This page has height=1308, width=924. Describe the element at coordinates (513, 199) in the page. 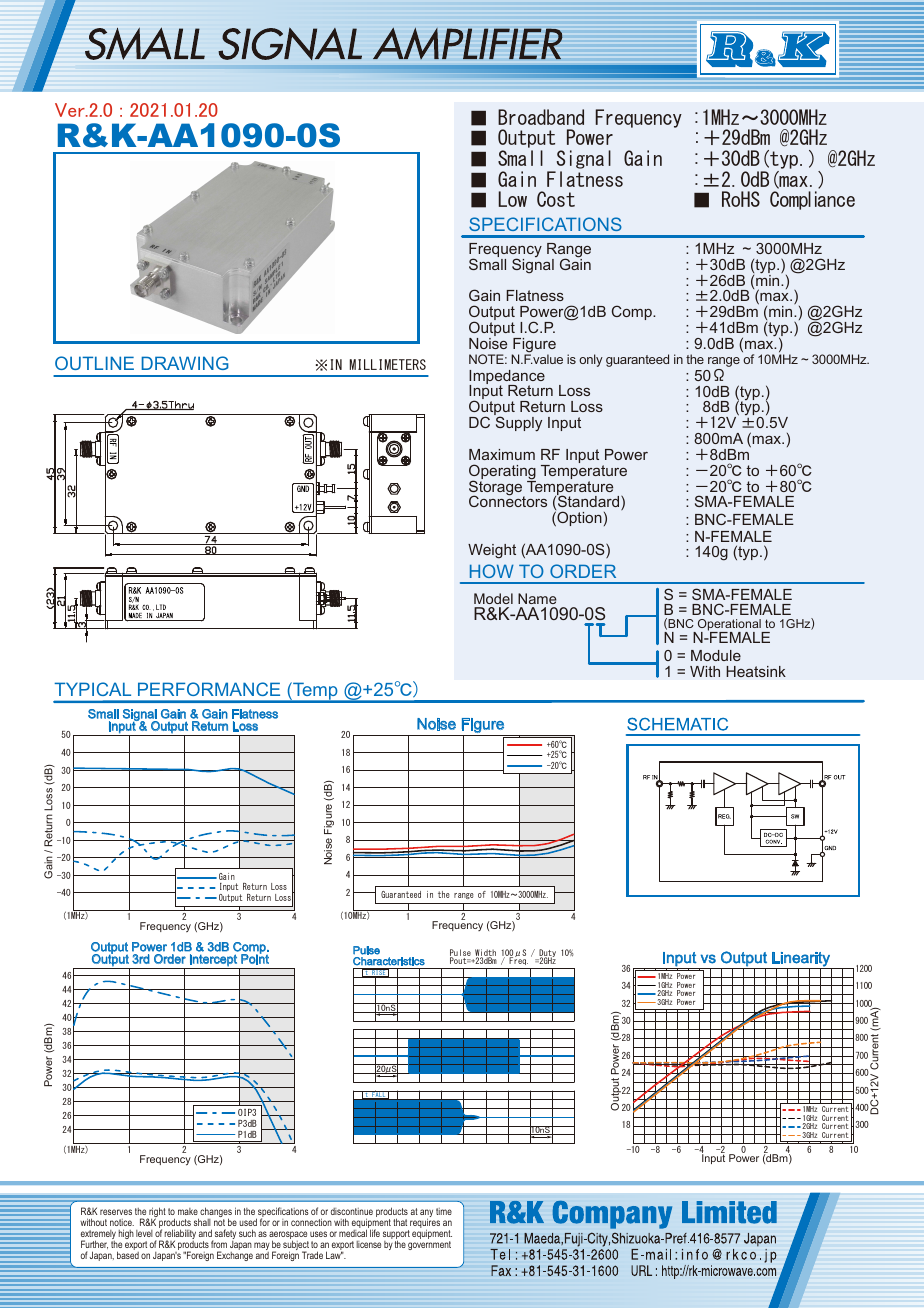

I see `Low` at that location.
